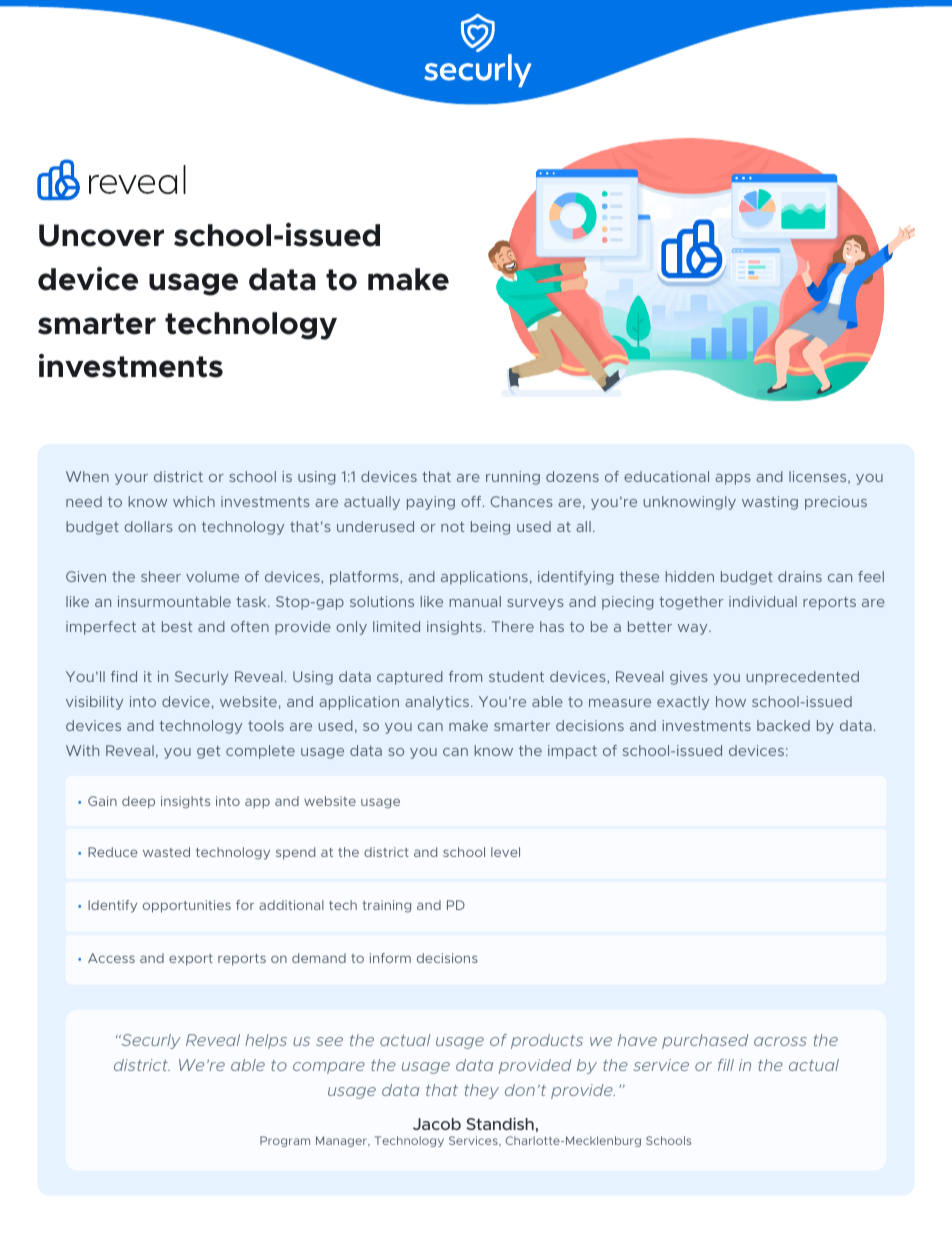  I want to click on unprecedented, so click(803, 678).
